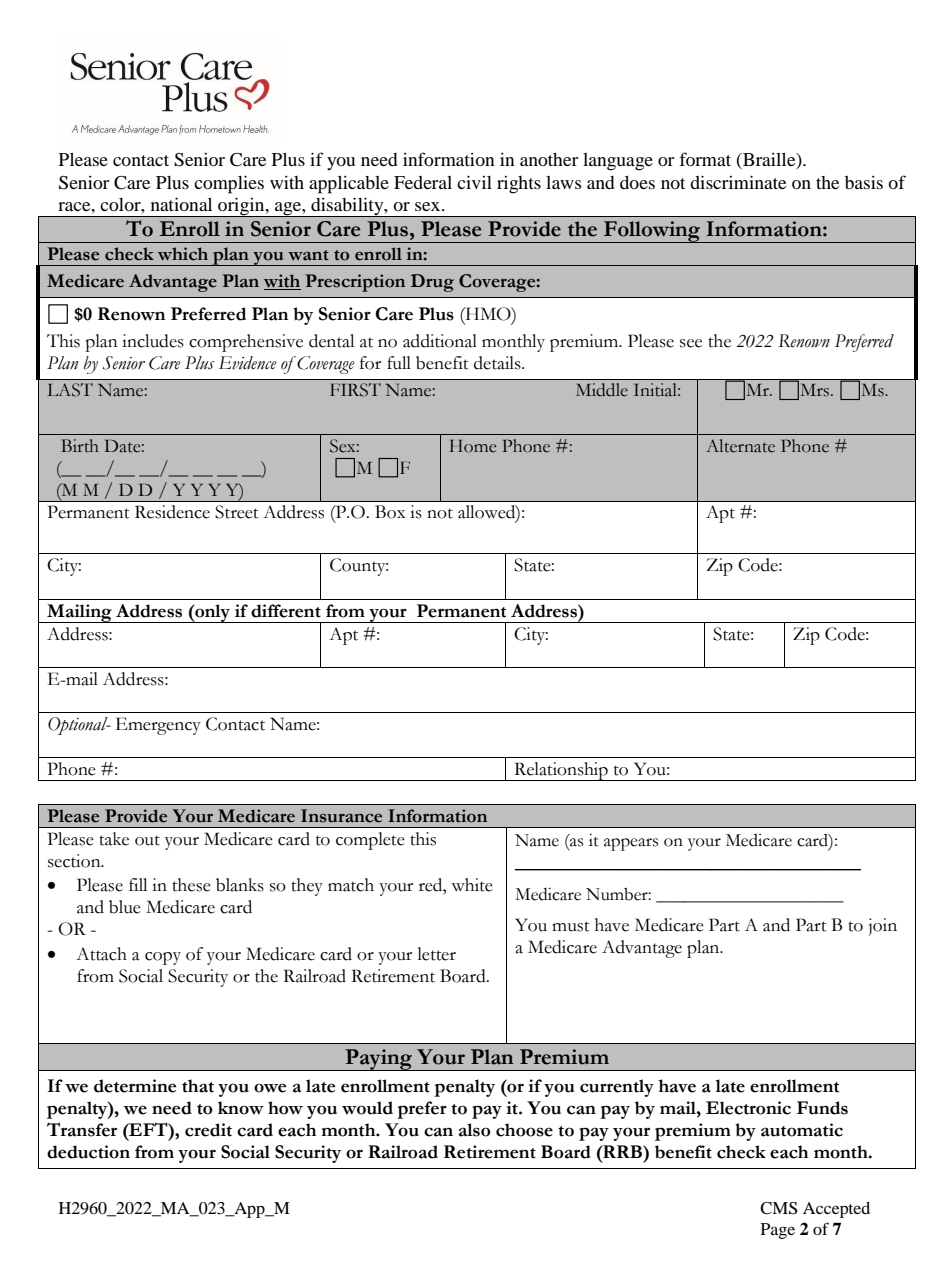  Describe the element at coordinates (472, 885) in the screenshot. I see `white` at that location.
